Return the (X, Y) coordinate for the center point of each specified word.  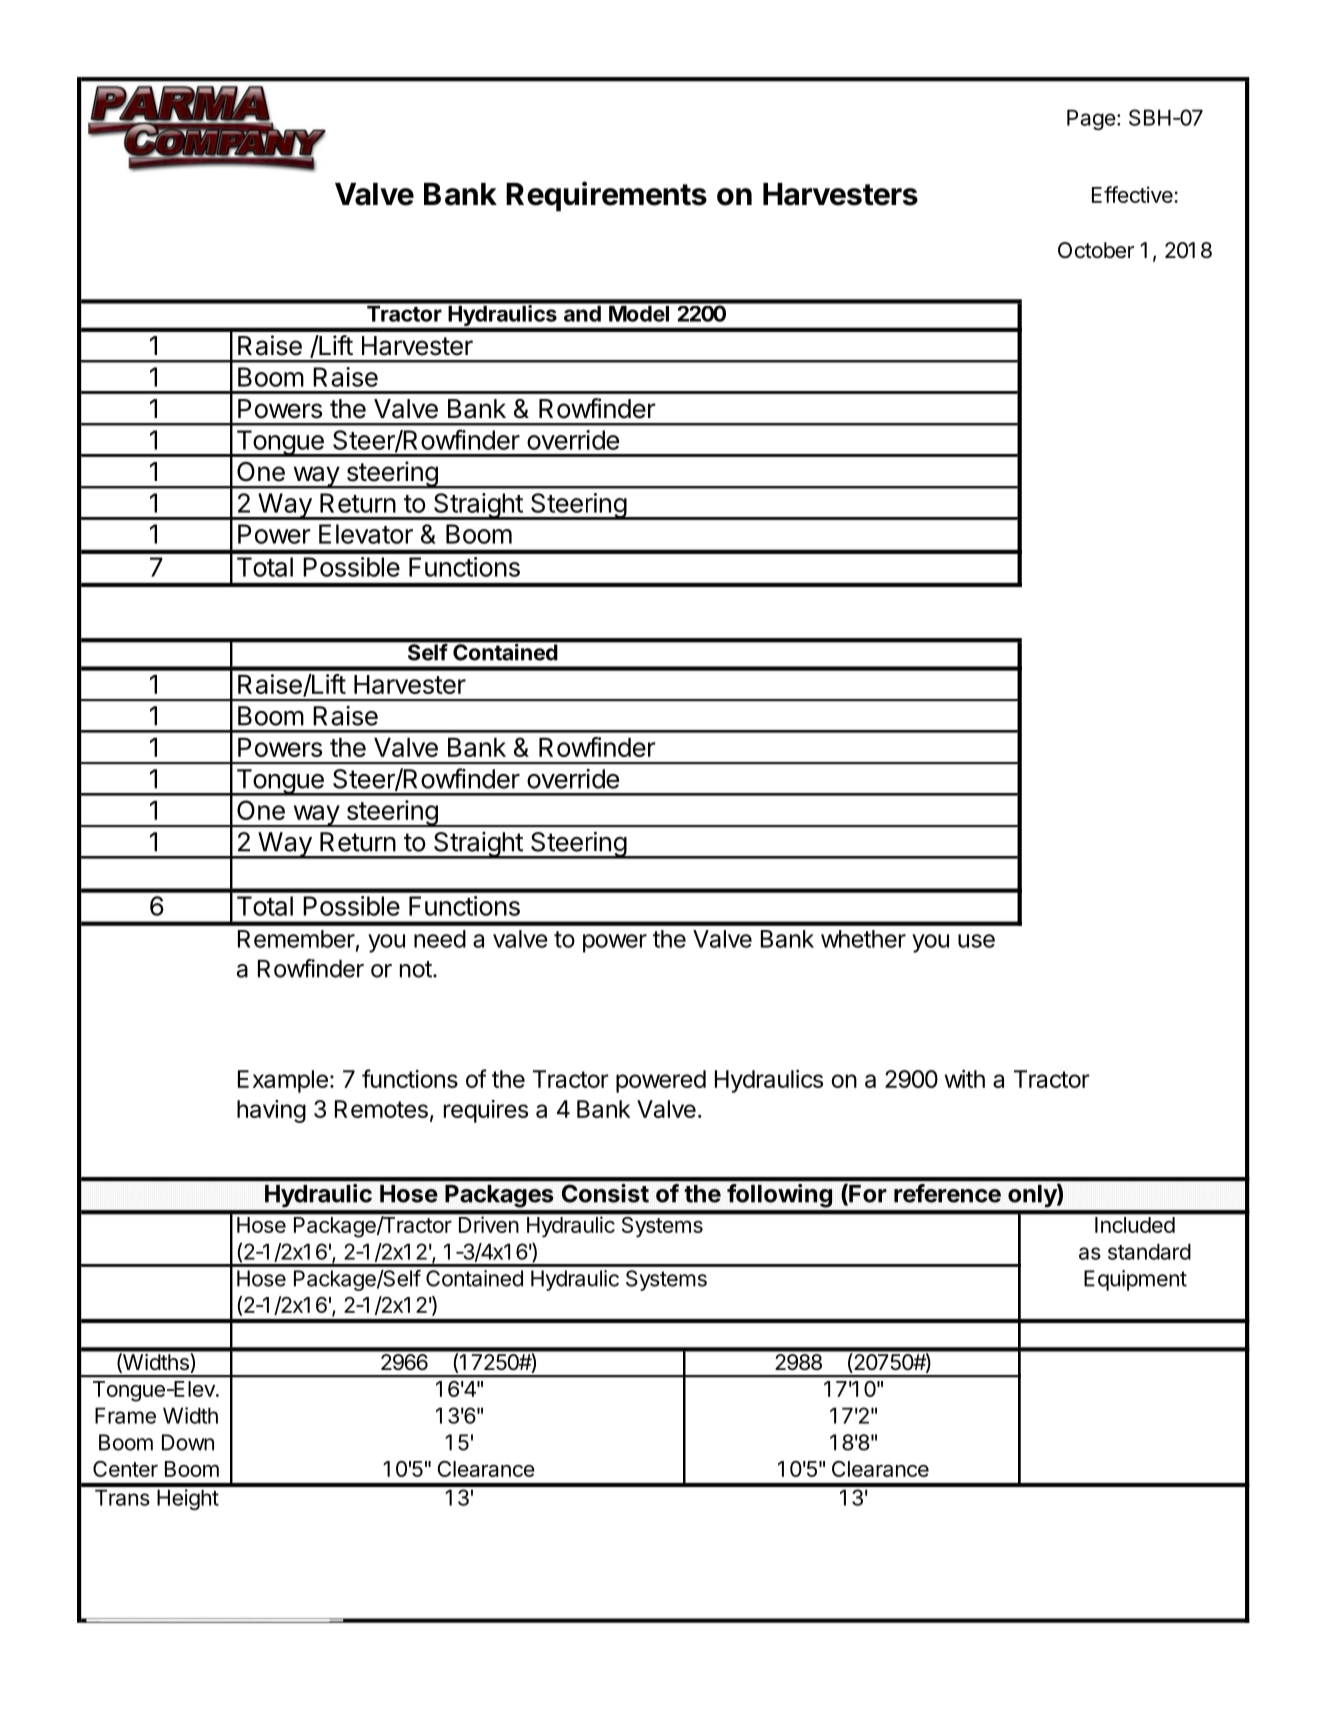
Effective (1132, 194)
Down (188, 1442)
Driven (489, 1224)
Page (1091, 119)
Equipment (1135, 1280)
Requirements (606, 196)
